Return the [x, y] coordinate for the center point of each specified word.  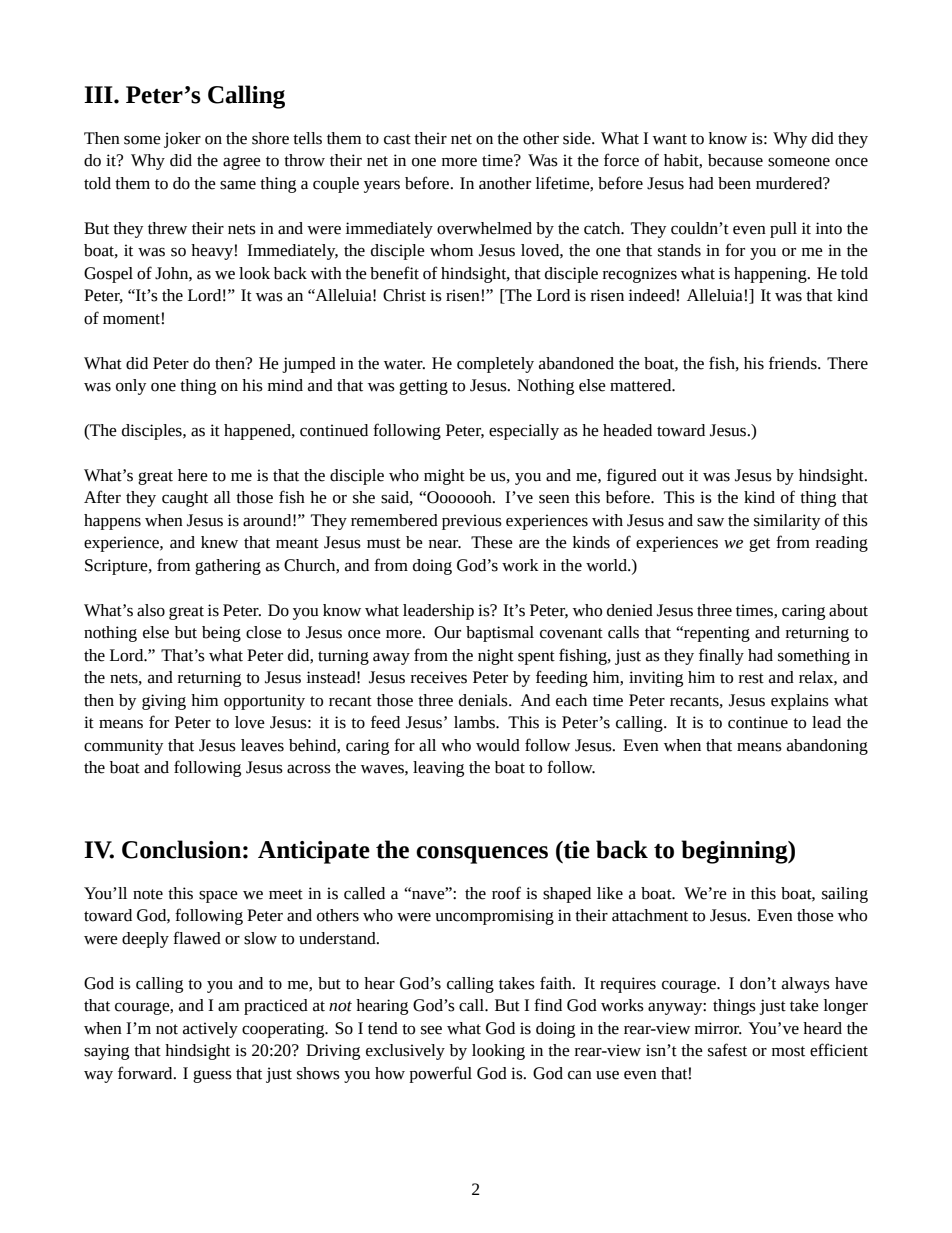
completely [495, 365]
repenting [716, 634]
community [123, 747]
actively [210, 1030]
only [131, 387]
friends [794, 363]
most [788, 1051]
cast [397, 139]
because [735, 160]
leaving [438, 769]
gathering [228, 567]
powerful [440, 1074]
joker [182, 140]
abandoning [827, 747]
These [492, 542]
